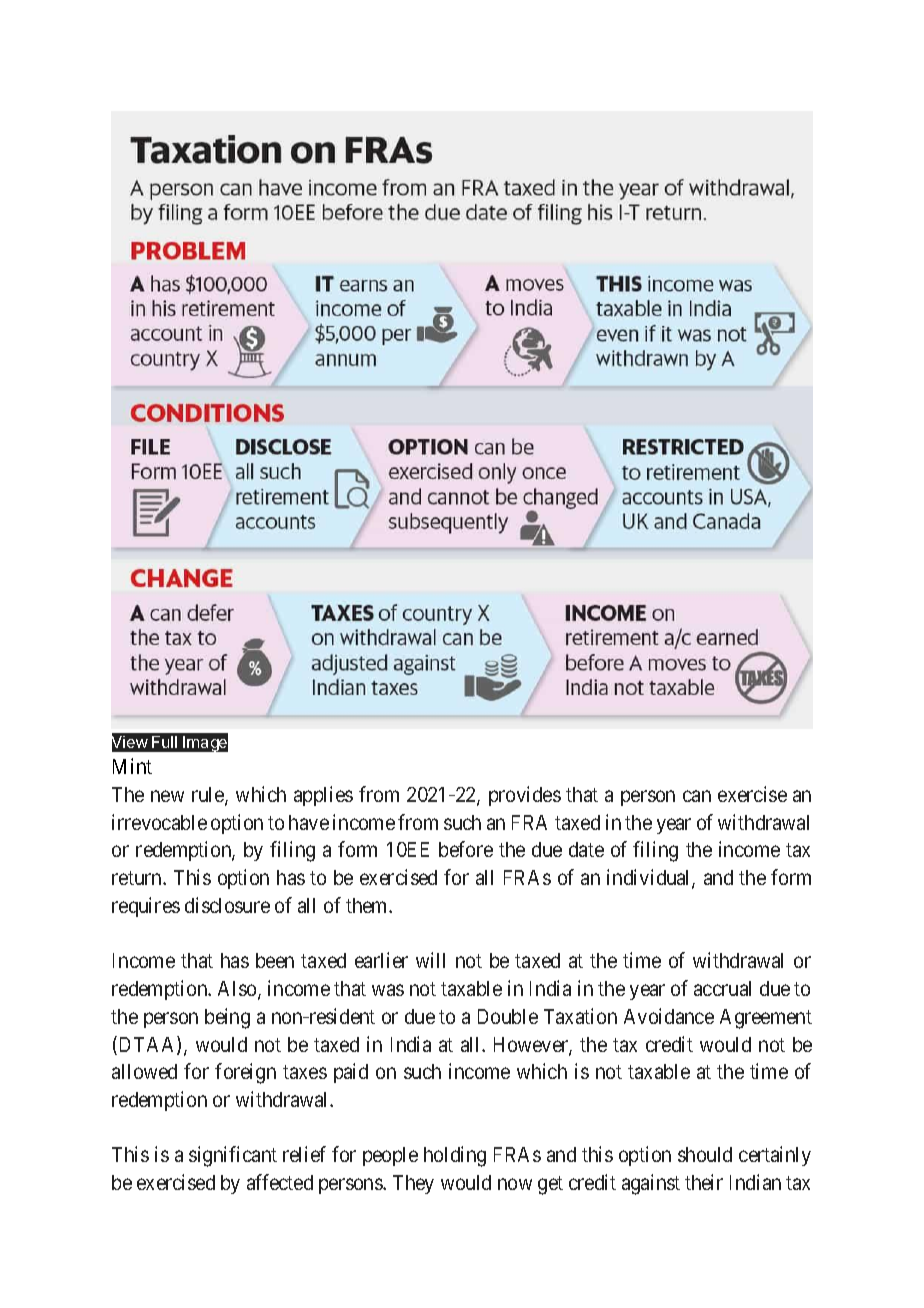 Image resolution: width=924 pixels, height=1308 pixels. I want to click on Avoidance, so click(669, 1016).
